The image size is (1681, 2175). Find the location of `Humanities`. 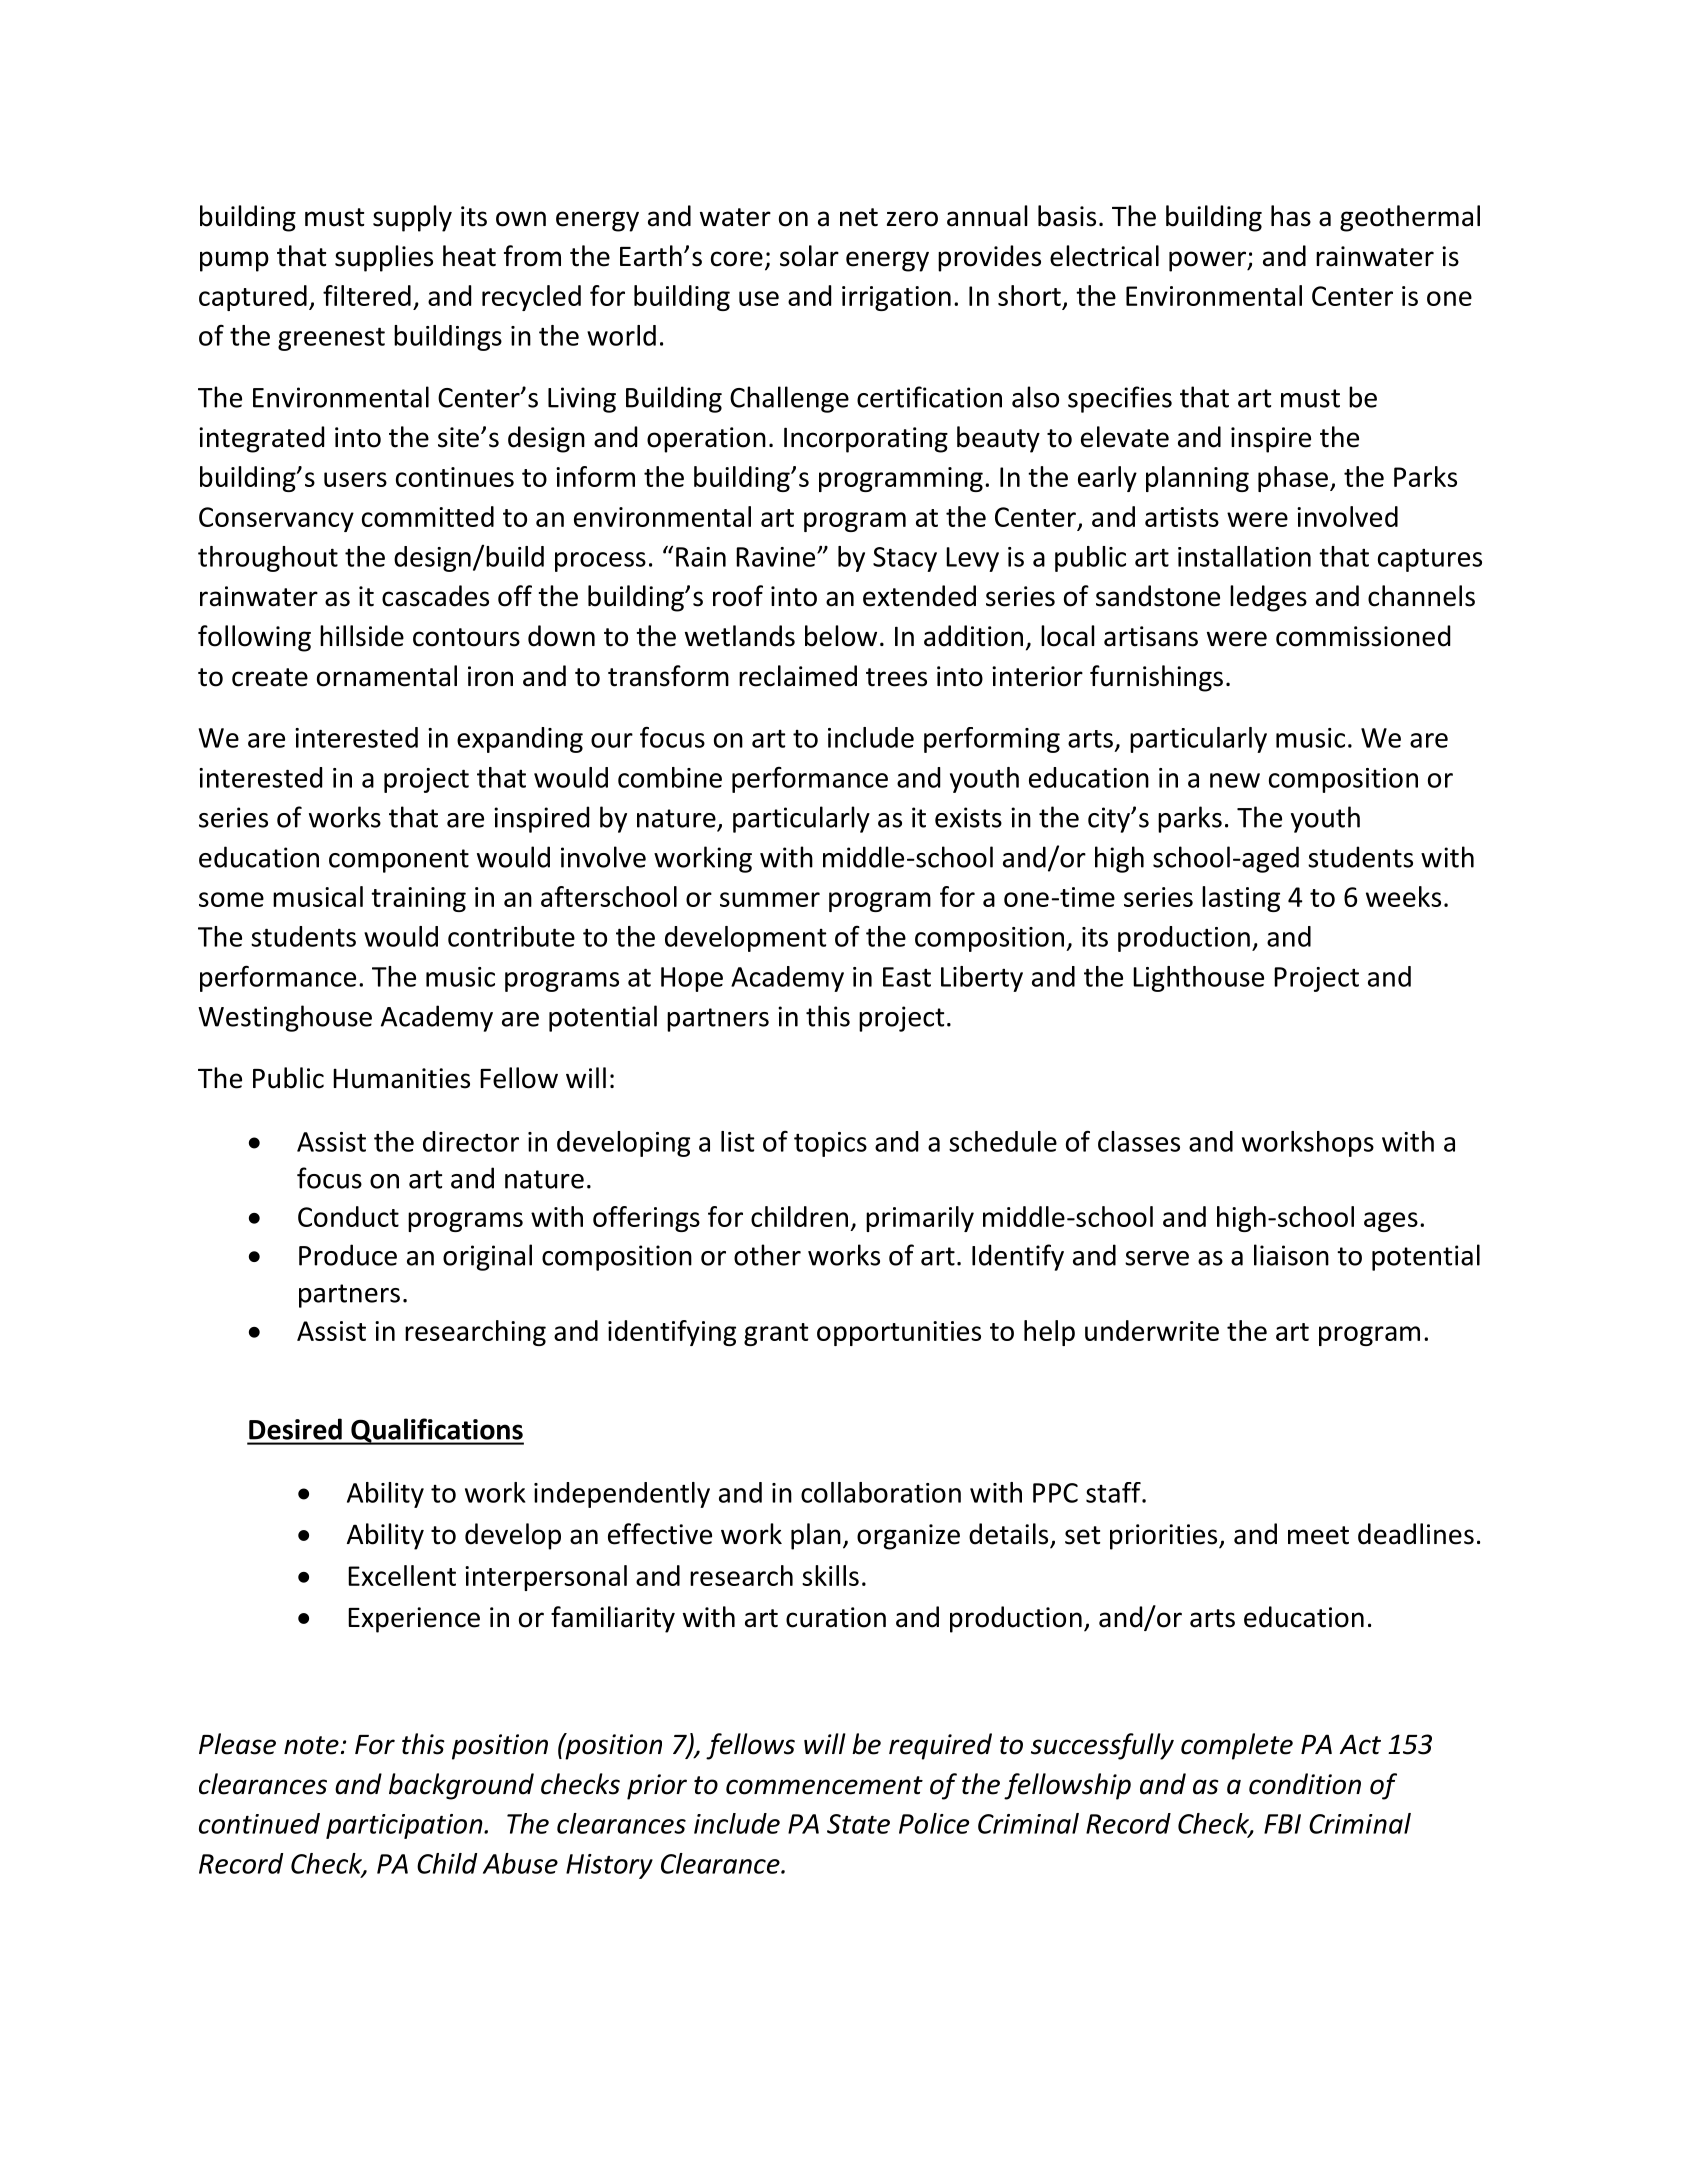

Humanities is located at coordinates (401, 1078).
